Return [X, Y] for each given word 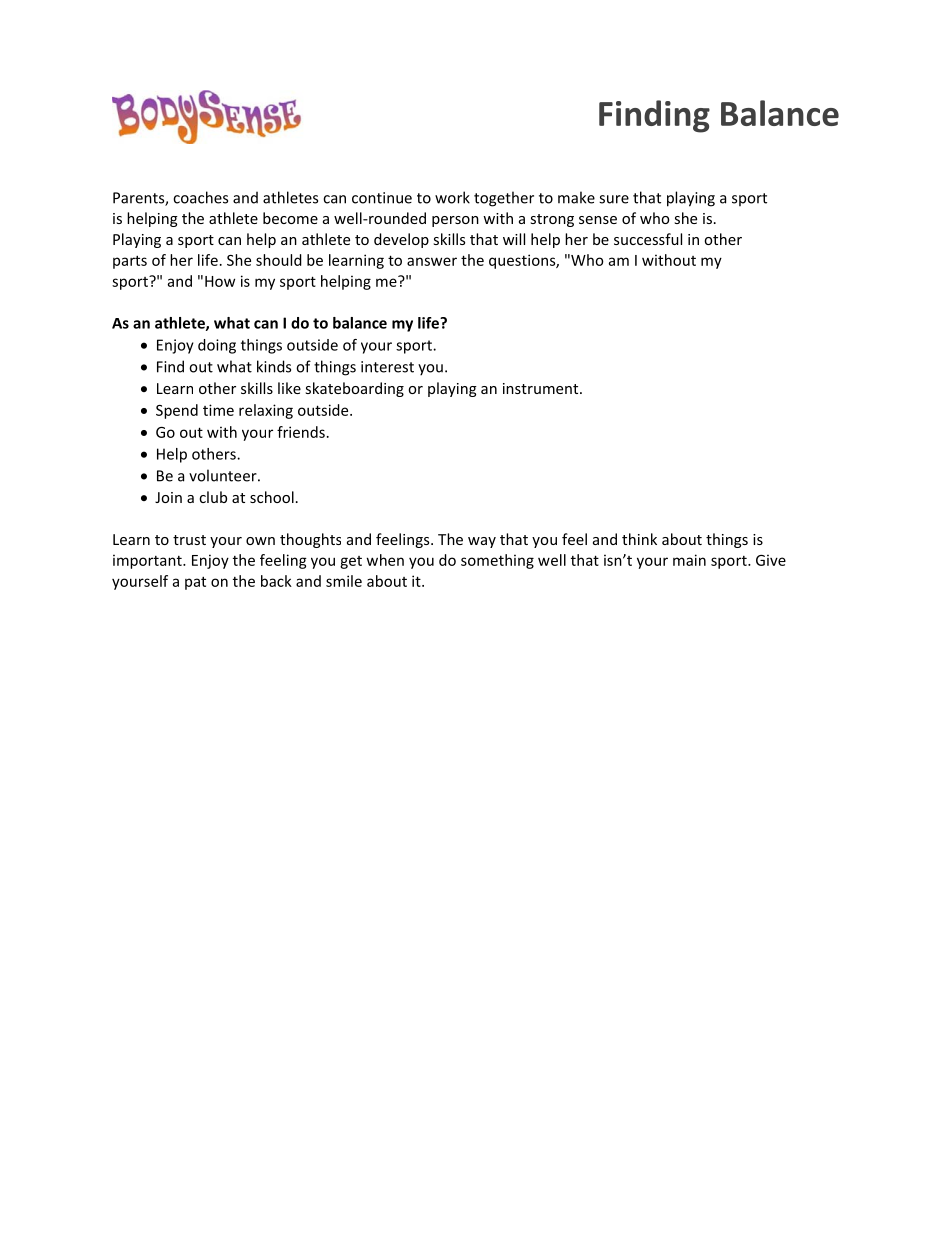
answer [432, 261]
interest [387, 367]
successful [648, 239]
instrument [542, 388]
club [213, 497]
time [218, 410]
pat [195, 583]
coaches [200, 197]
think [639, 539]
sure [614, 199]
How [220, 281]
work [452, 197]
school [272, 497]
